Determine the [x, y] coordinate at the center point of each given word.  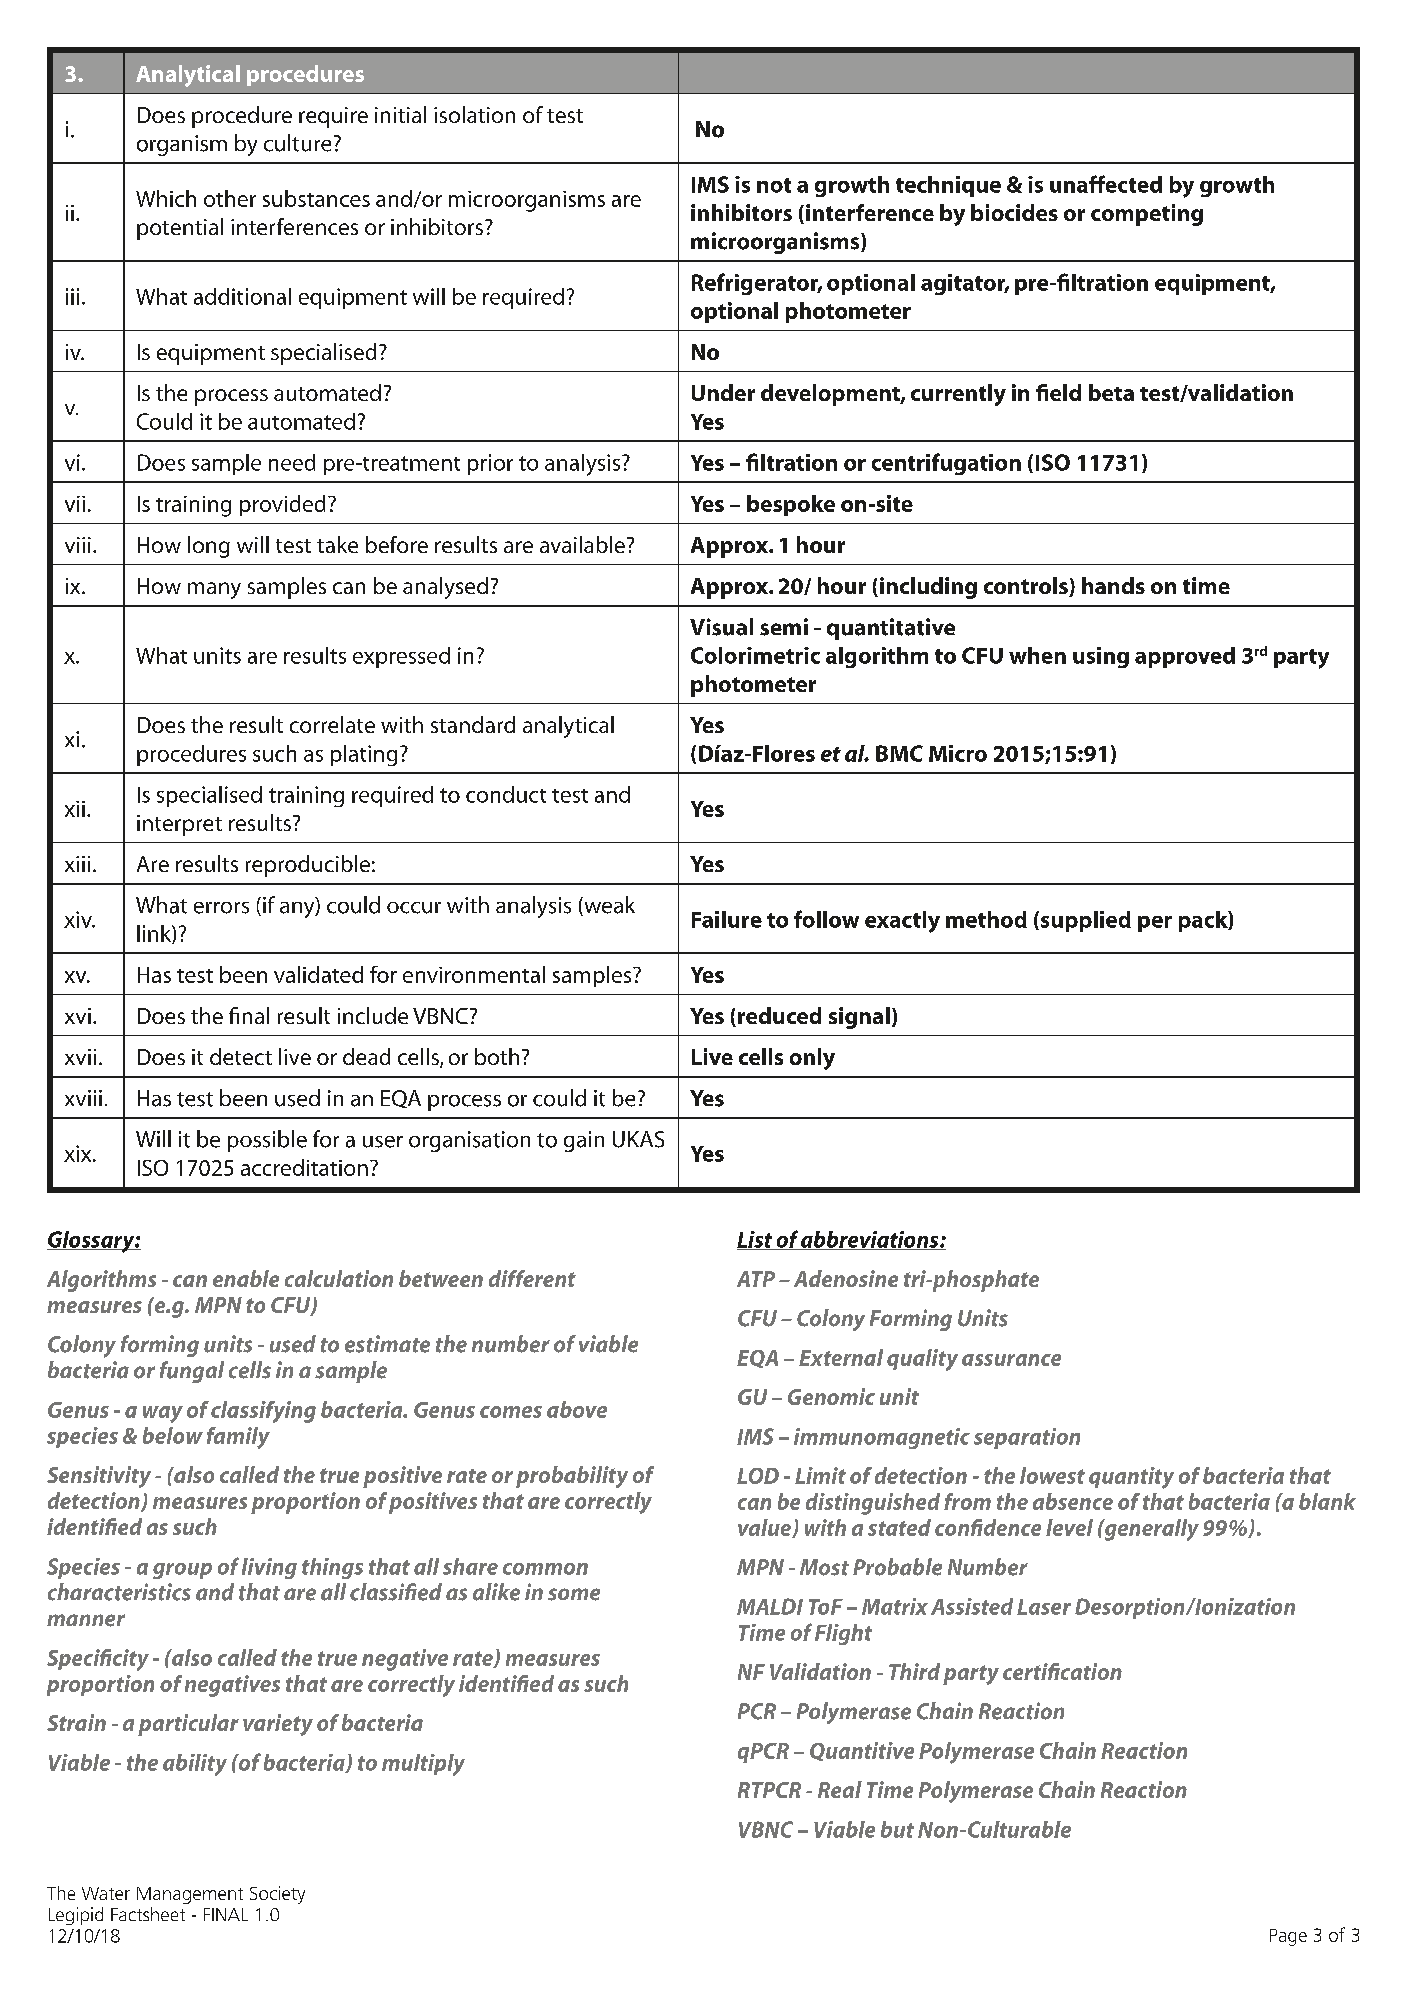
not [774, 185]
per [1155, 924]
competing [1147, 215]
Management [190, 1895]
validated [318, 974]
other [230, 198]
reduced [779, 1015]
